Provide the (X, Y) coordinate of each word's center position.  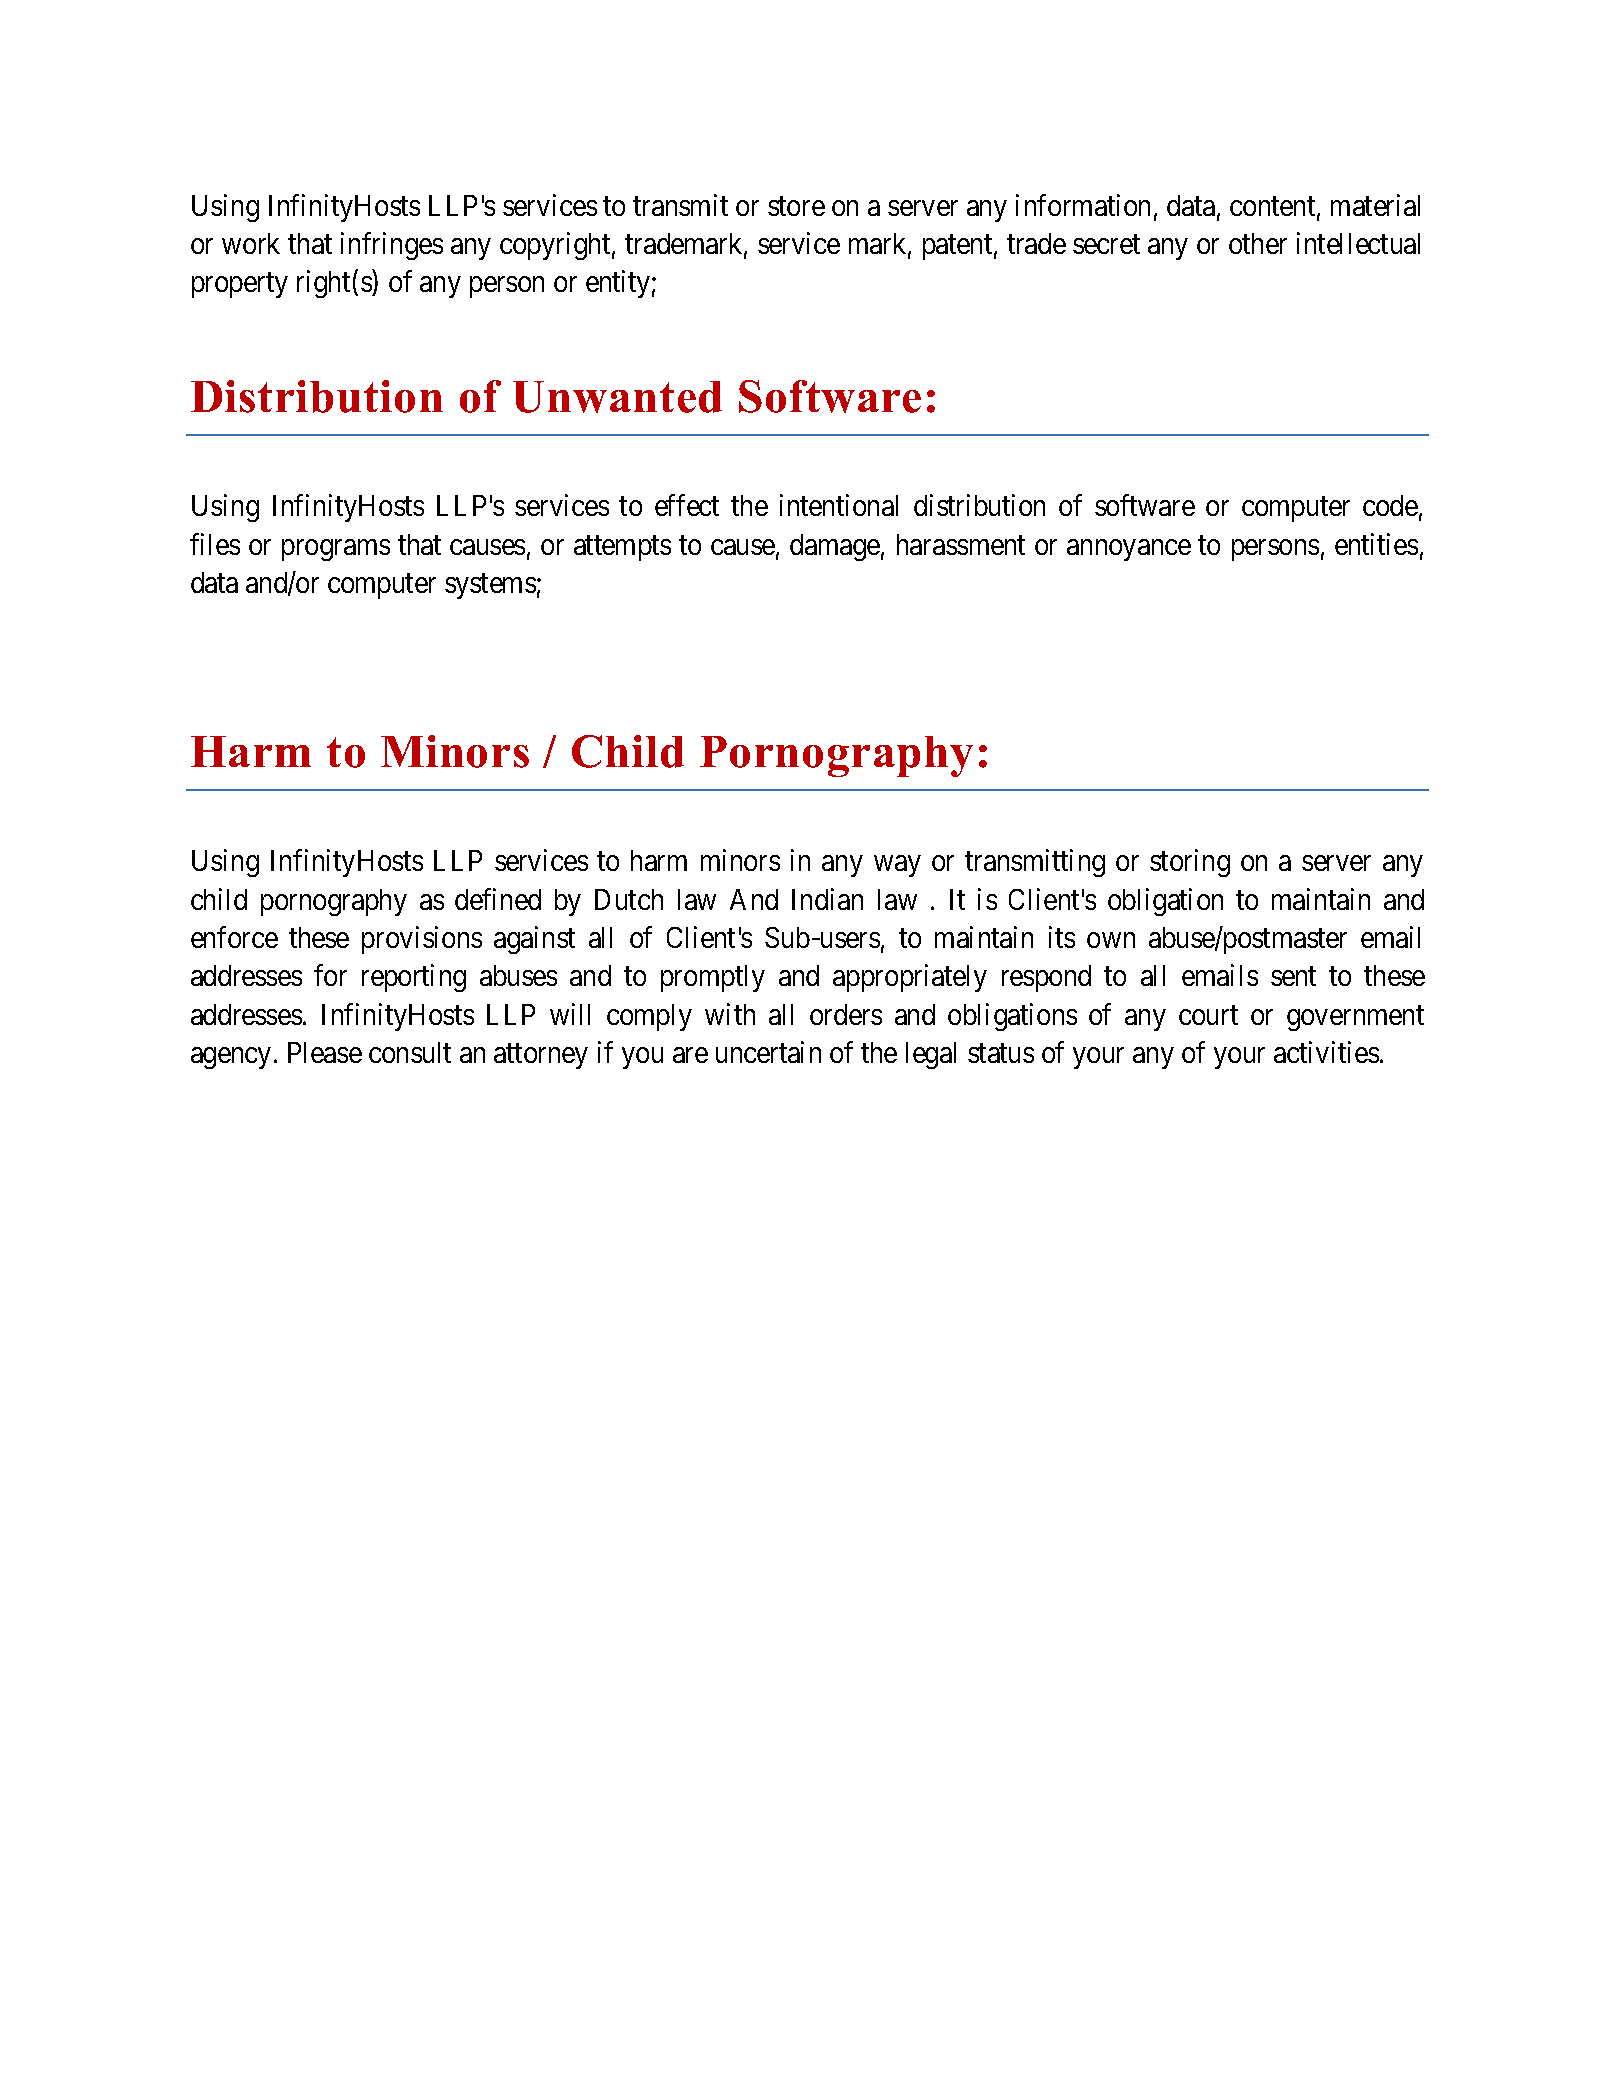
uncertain (768, 1052)
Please (325, 1052)
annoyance (1129, 550)
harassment (961, 544)
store (796, 206)
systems (490, 586)
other (1258, 243)
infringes (392, 246)
